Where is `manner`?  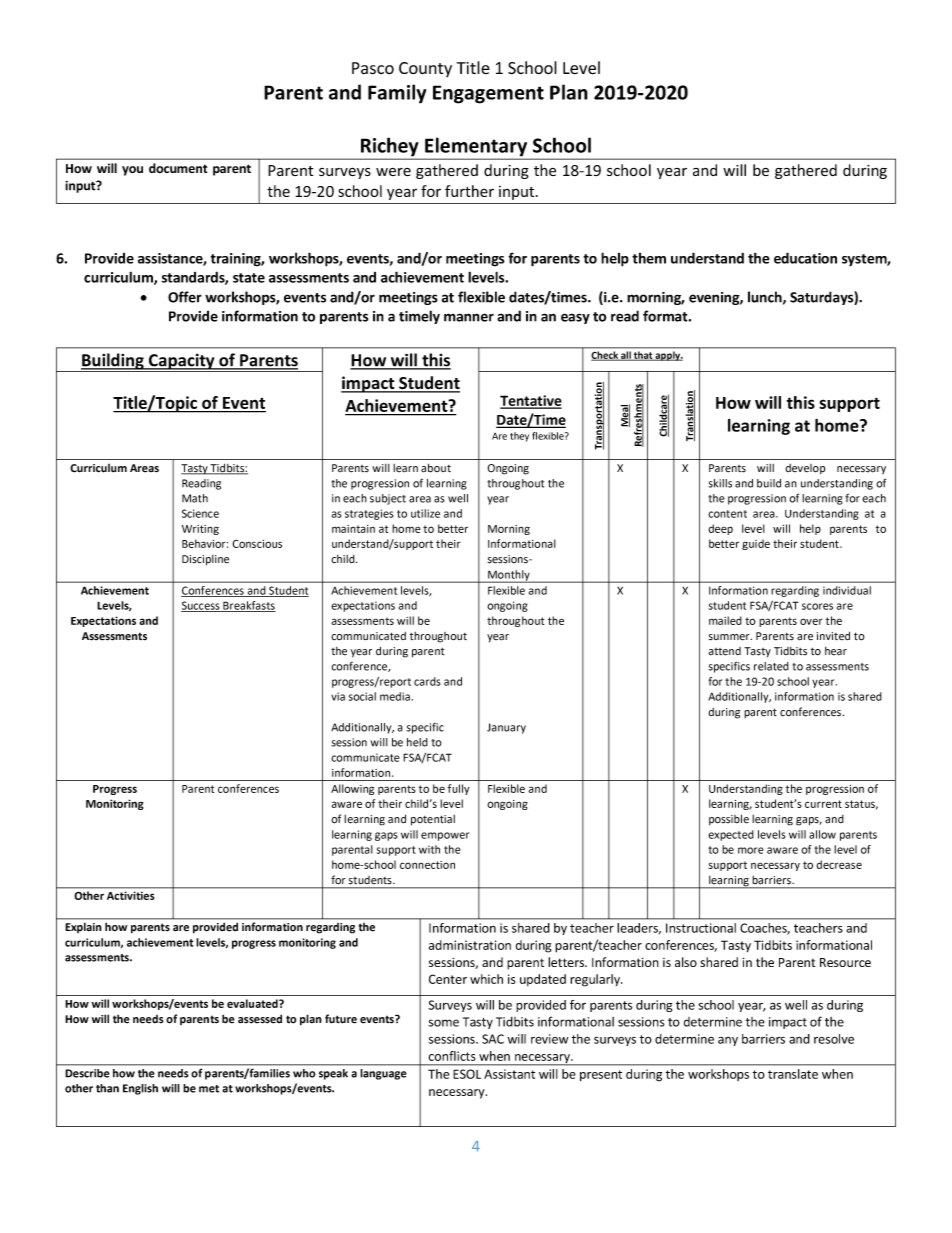
manner is located at coordinates (469, 317).
